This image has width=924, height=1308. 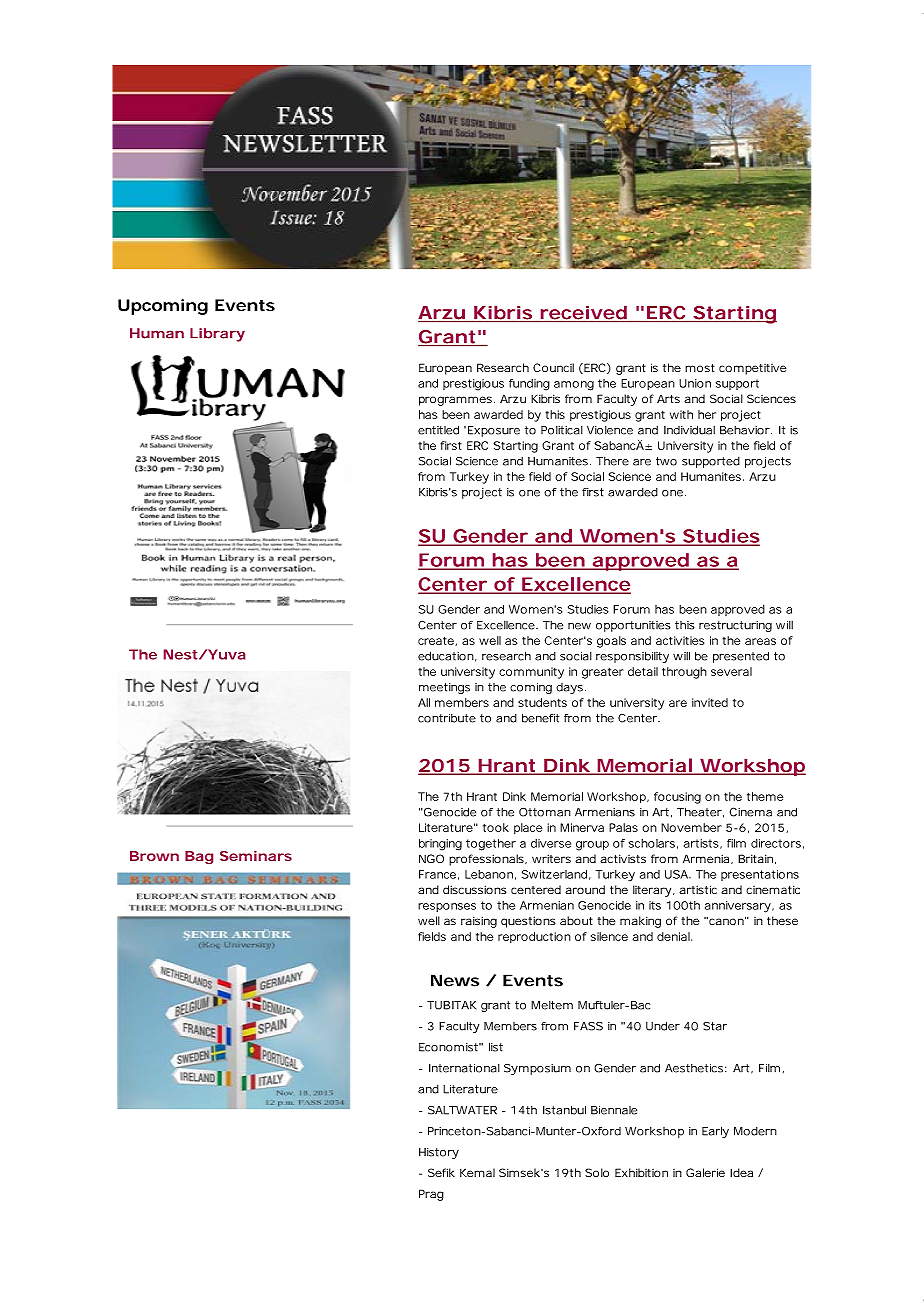 What do you see at coordinates (447, 718) in the image?
I see `contribute` at bounding box center [447, 718].
